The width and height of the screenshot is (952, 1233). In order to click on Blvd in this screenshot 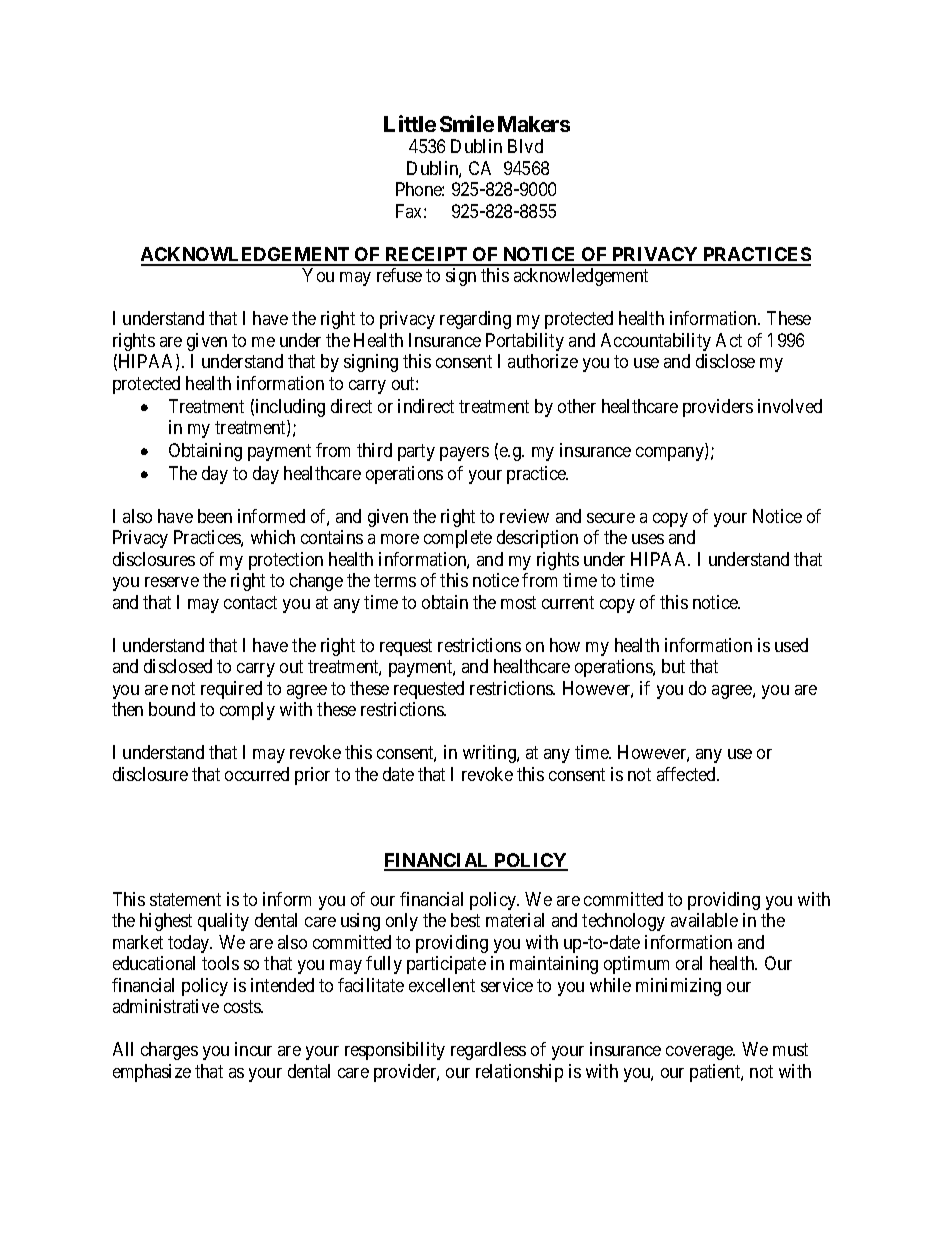, I will do `click(525, 146)`.
